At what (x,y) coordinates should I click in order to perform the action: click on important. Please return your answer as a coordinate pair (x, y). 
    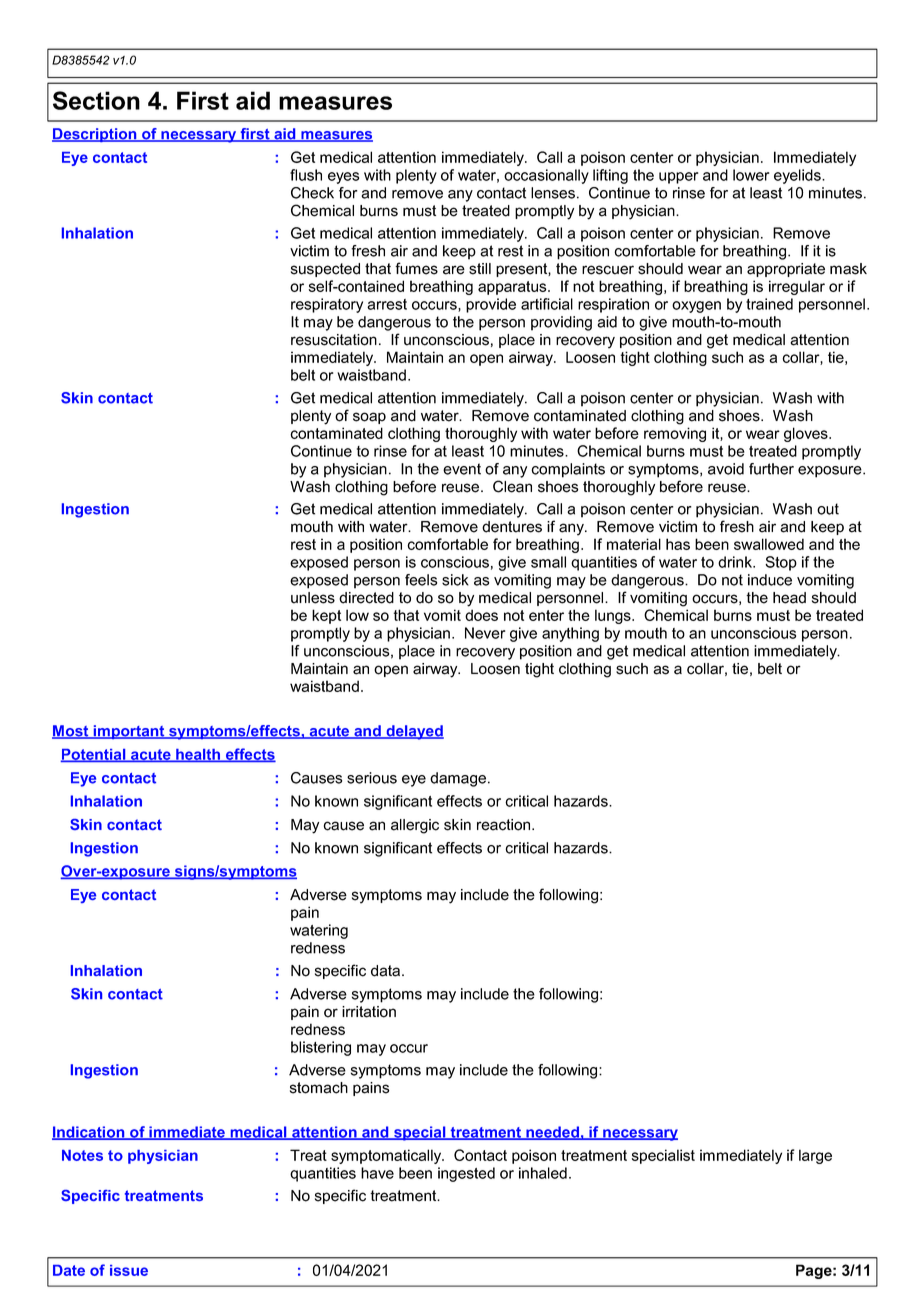
    Looking at the image, I should click on (129, 732).
